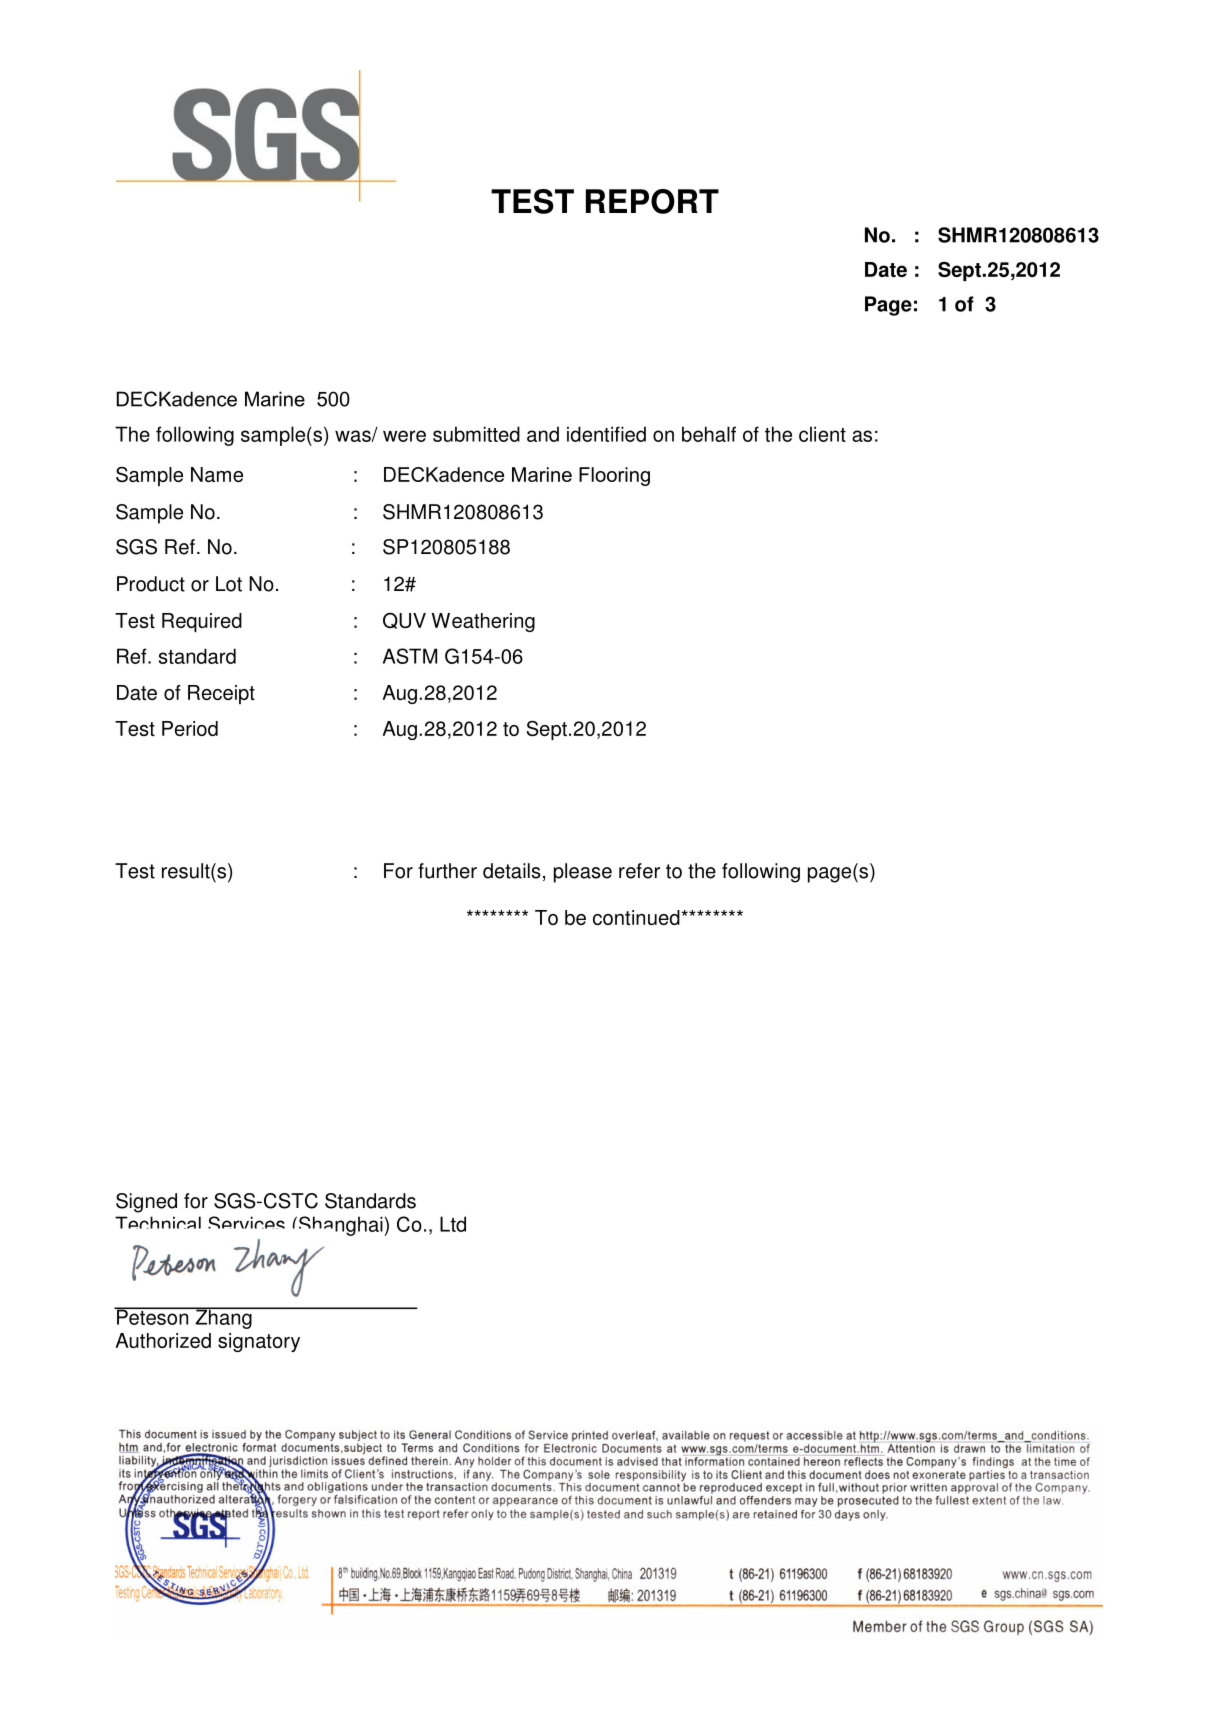 The image size is (1210, 1712). I want to click on Zhang, so click(223, 1318).
